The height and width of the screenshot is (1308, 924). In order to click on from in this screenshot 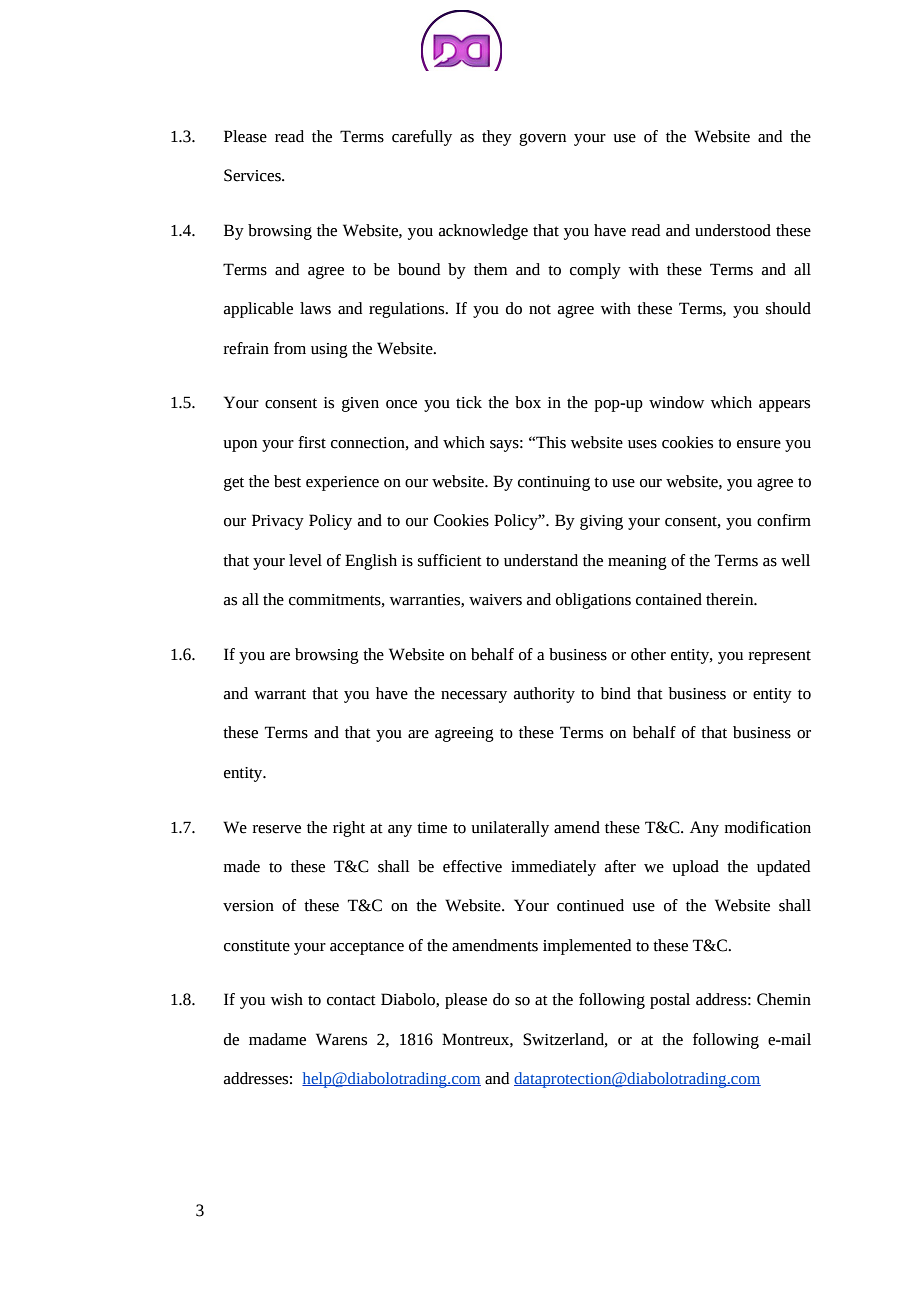, I will do `click(290, 348)`.
